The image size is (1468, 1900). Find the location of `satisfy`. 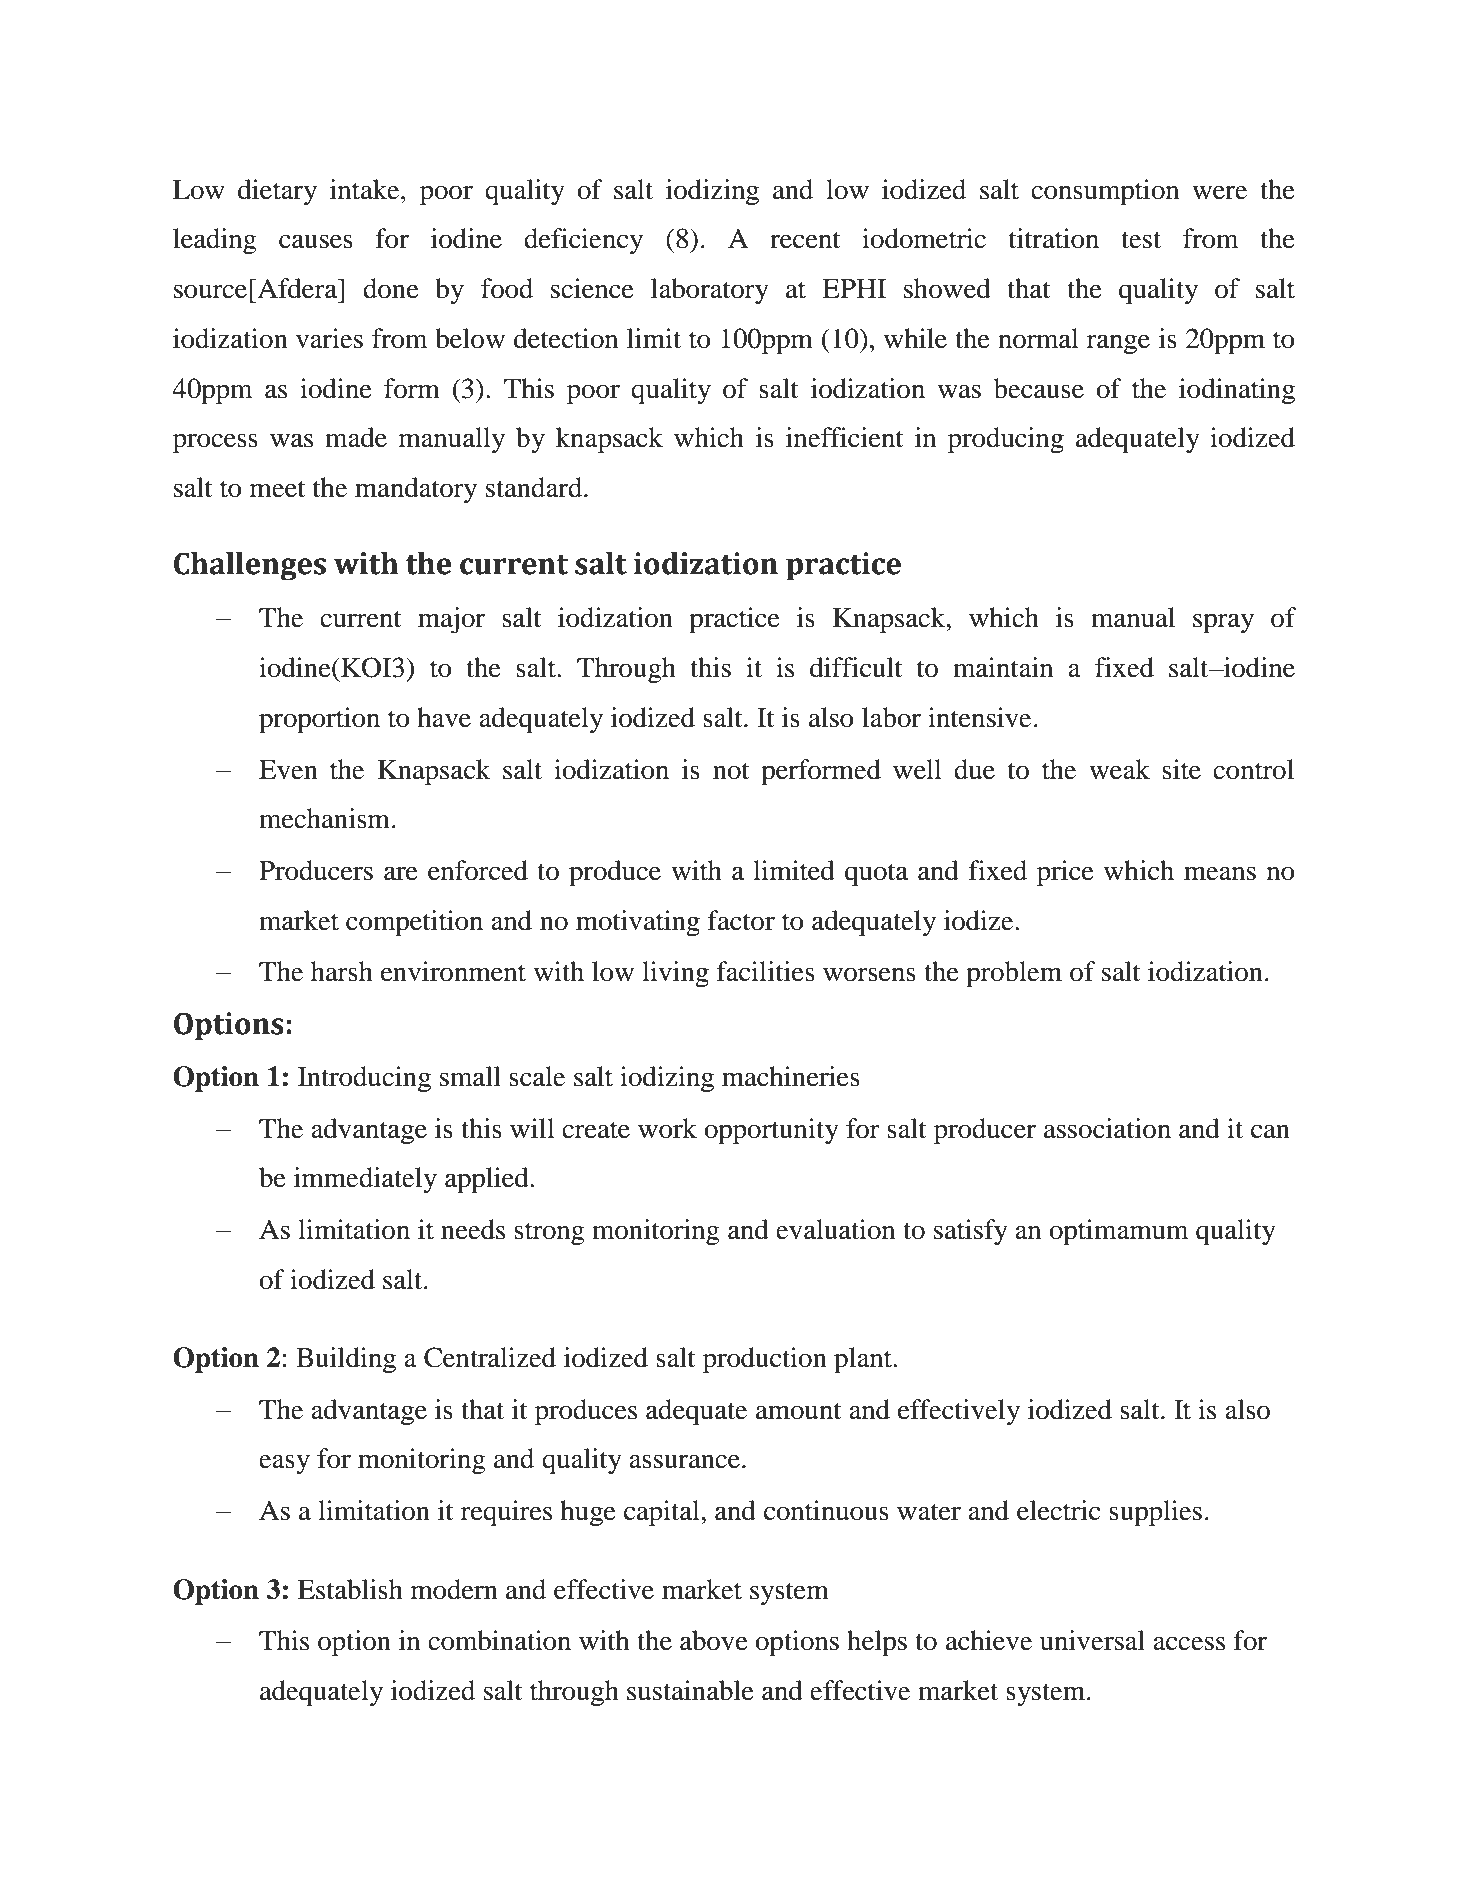

satisfy is located at coordinates (971, 1232).
